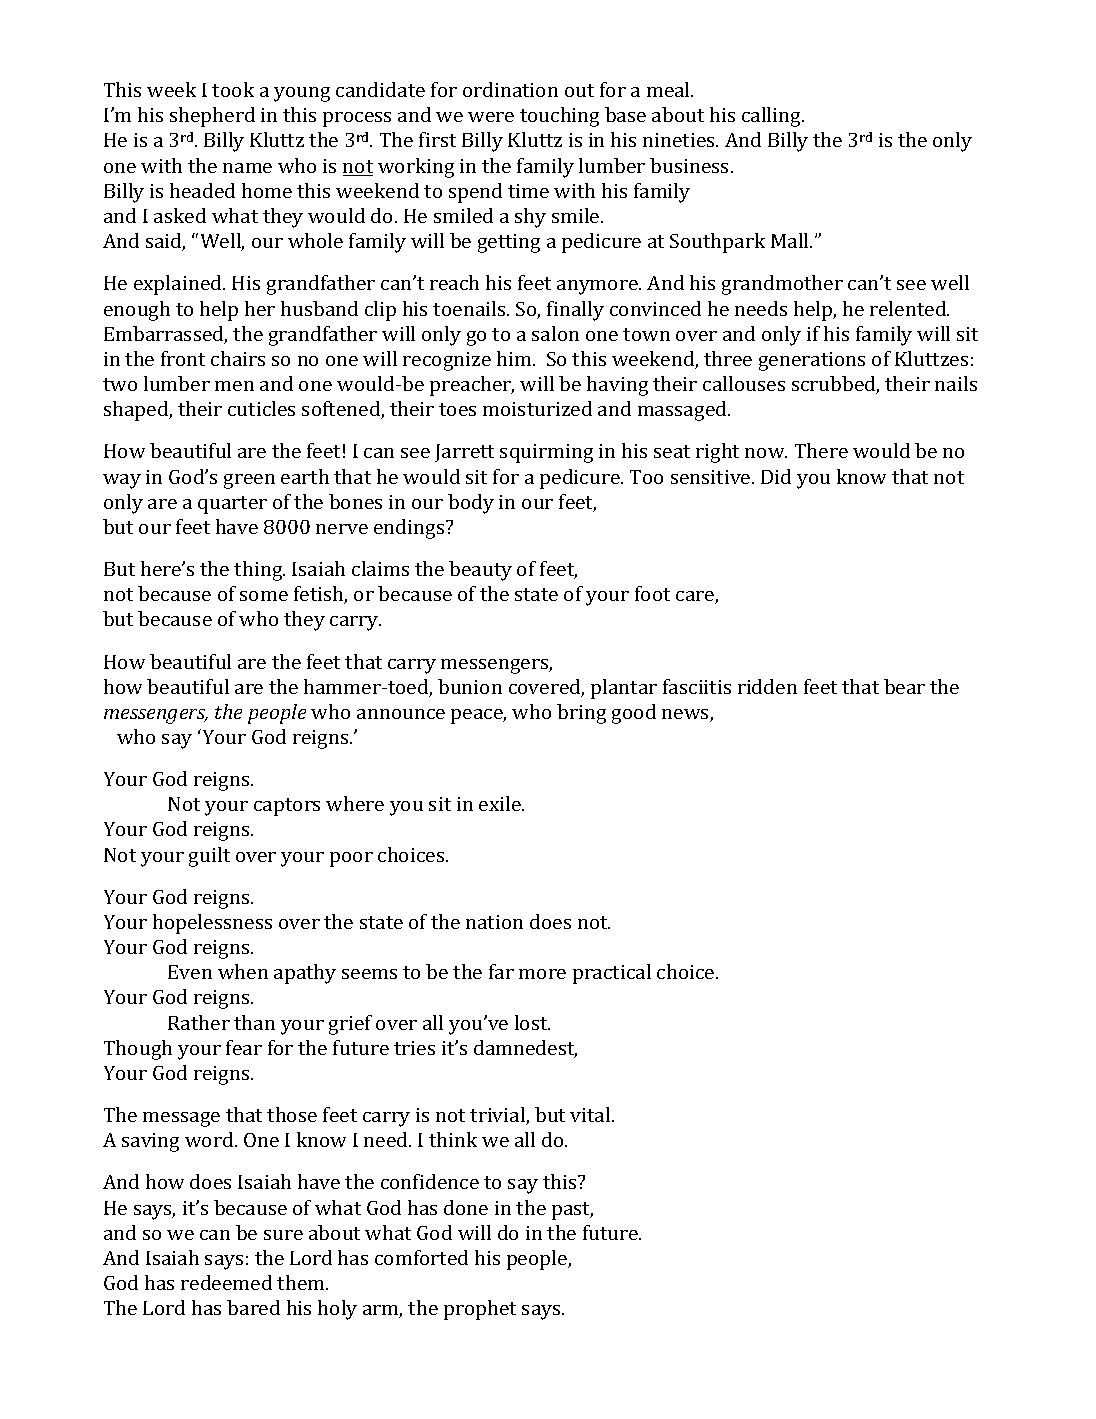 Image resolution: width=1096 pixels, height=1419 pixels. Describe the element at coordinates (226, 1282) in the screenshot. I see `redeemed` at that location.
